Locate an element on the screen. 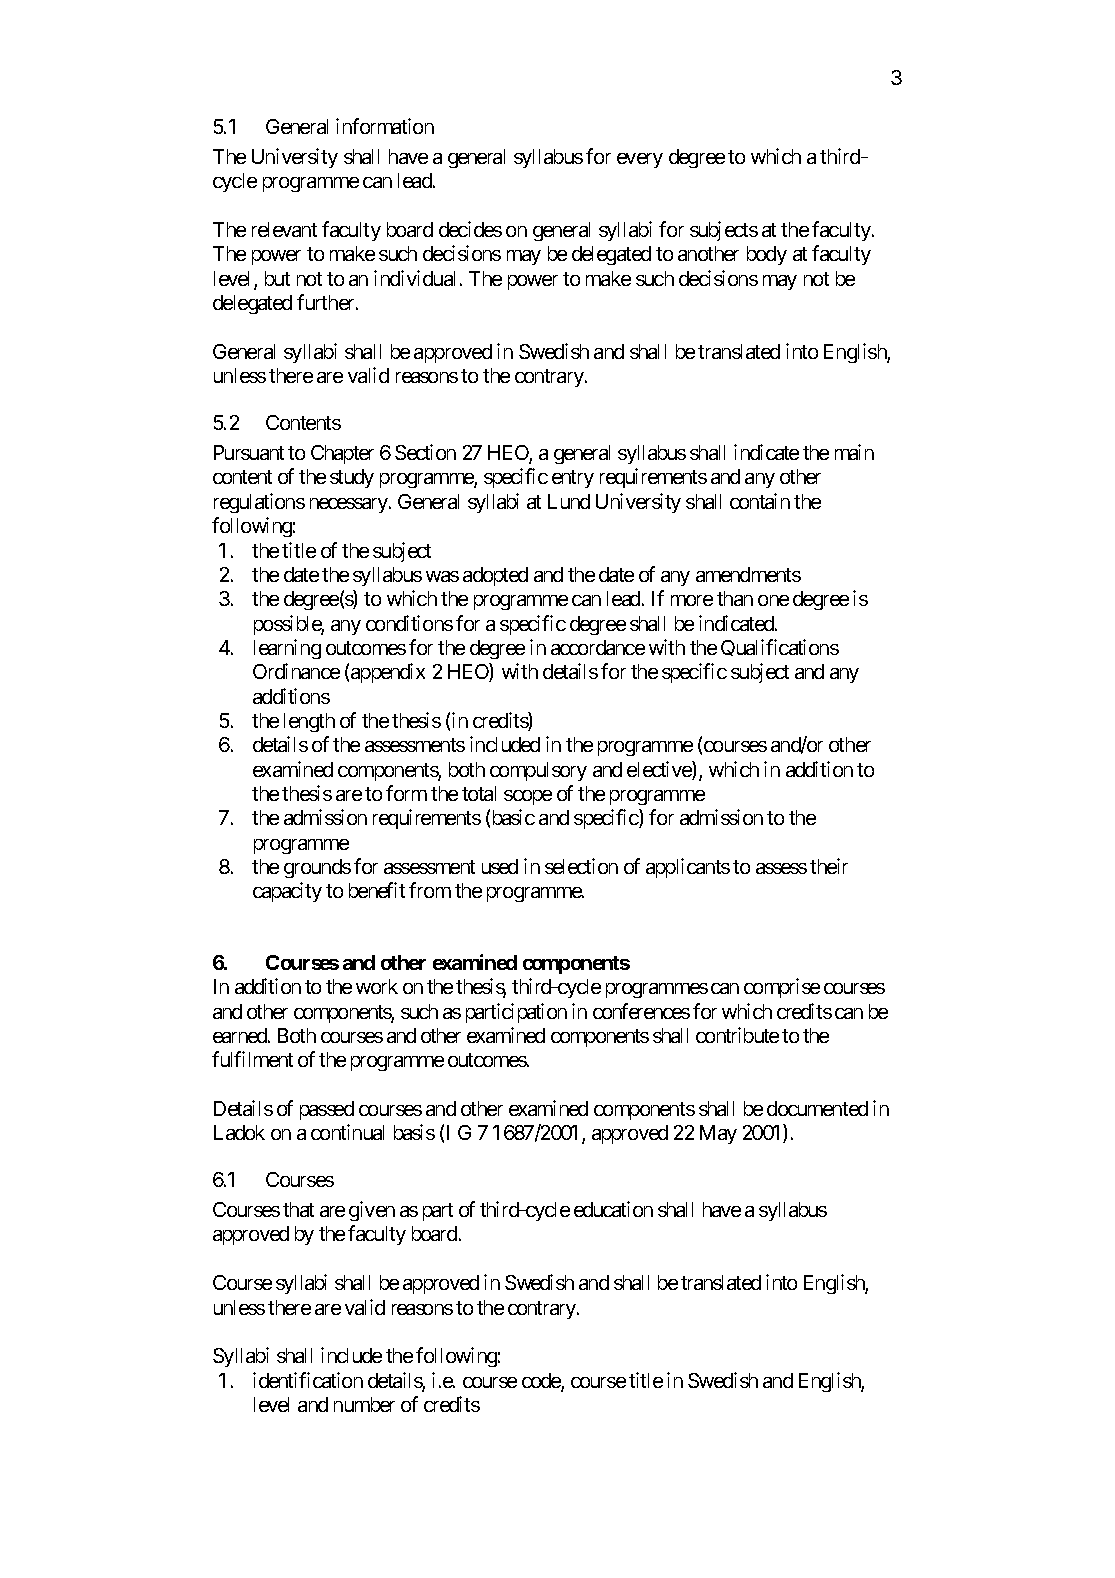 This screenshot has width=1115, height=1578. identification is located at coordinates (308, 1380).
